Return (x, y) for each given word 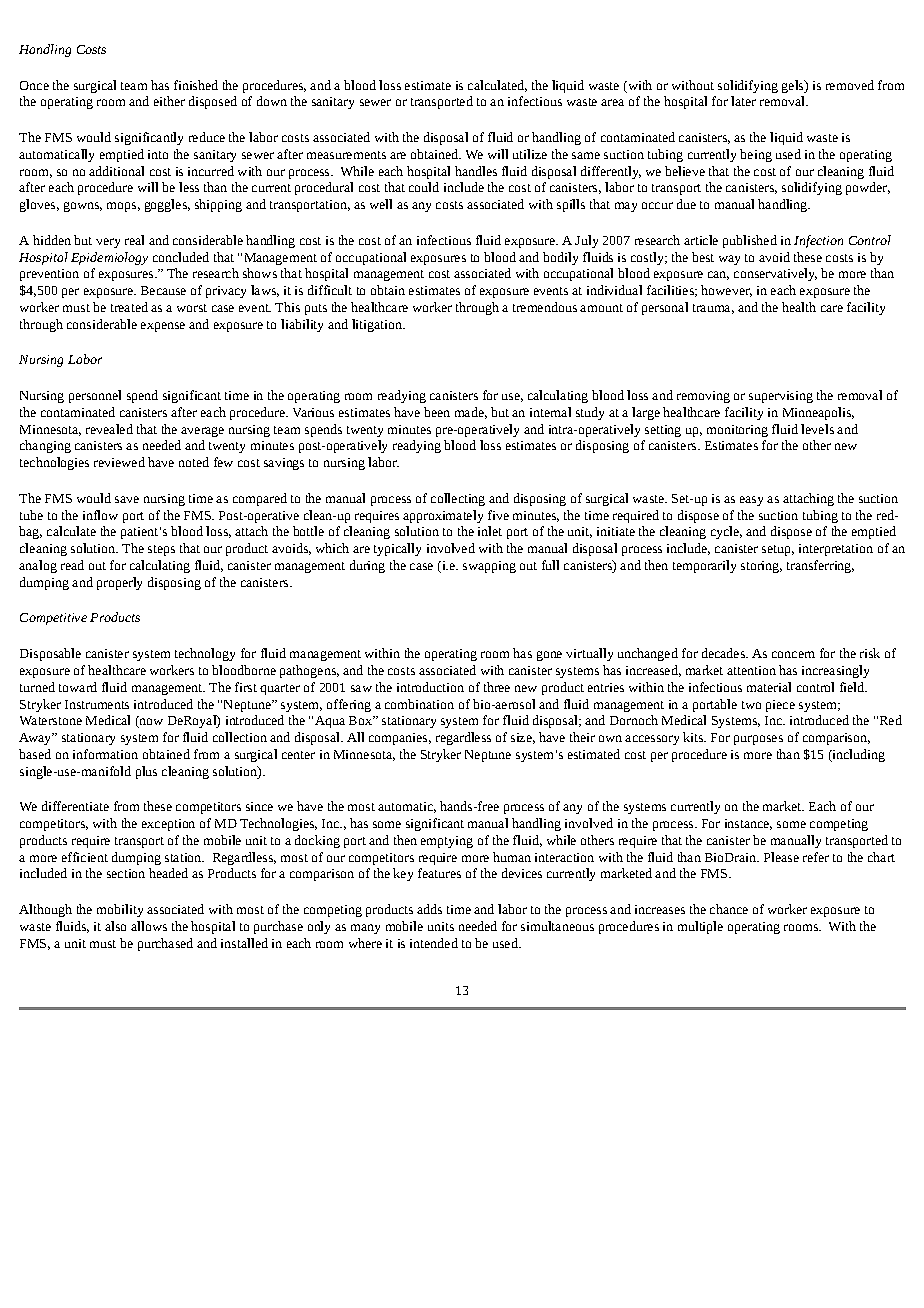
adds (429, 909)
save (127, 499)
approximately (443, 516)
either (169, 101)
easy (751, 501)
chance (729, 909)
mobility (120, 910)
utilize (530, 154)
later (743, 101)
